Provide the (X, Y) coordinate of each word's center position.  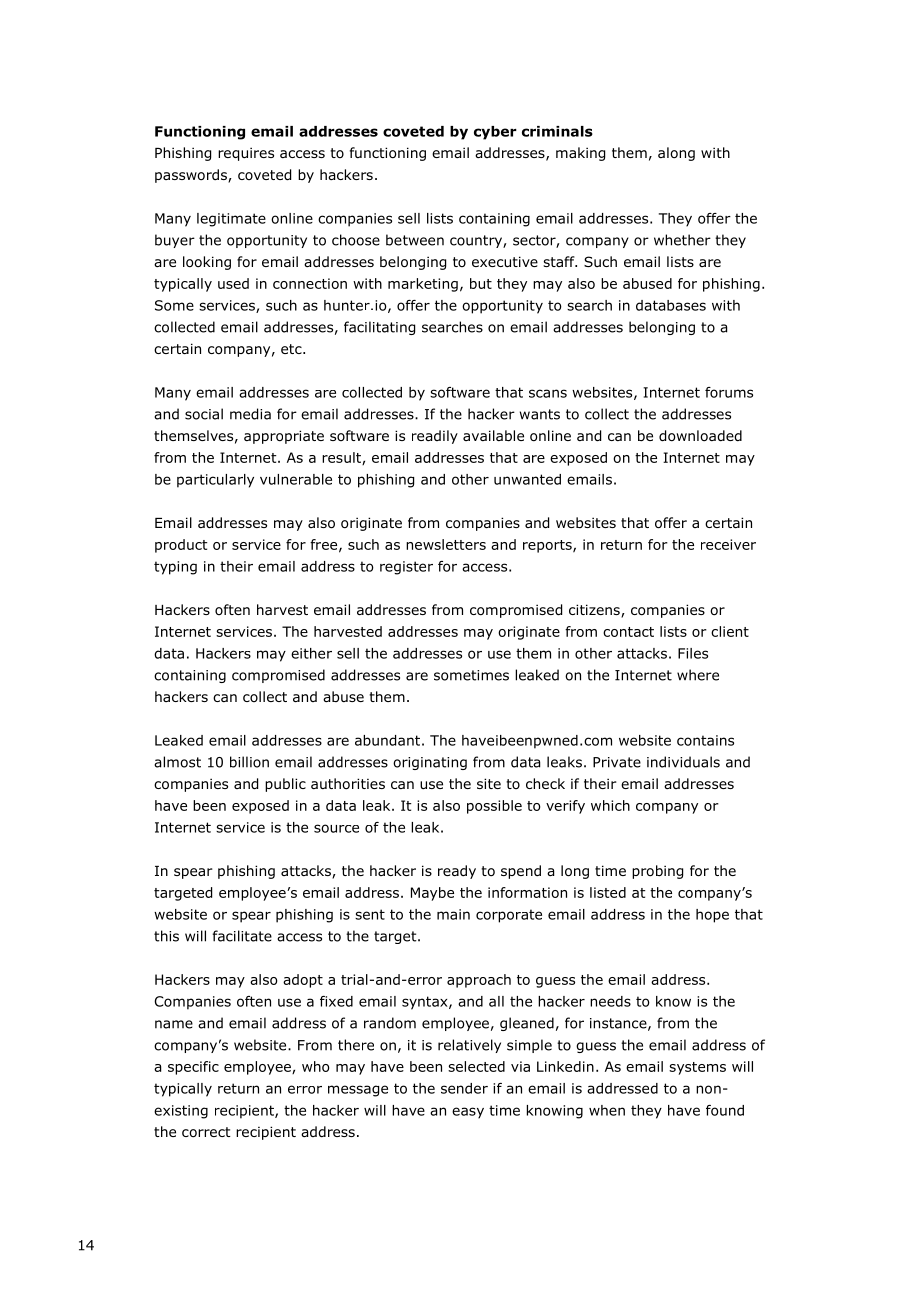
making (580, 154)
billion (249, 762)
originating (430, 763)
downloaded (700, 436)
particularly (215, 481)
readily (435, 437)
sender (464, 1088)
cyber (495, 133)
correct (206, 1132)
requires (246, 154)
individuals (683, 762)
